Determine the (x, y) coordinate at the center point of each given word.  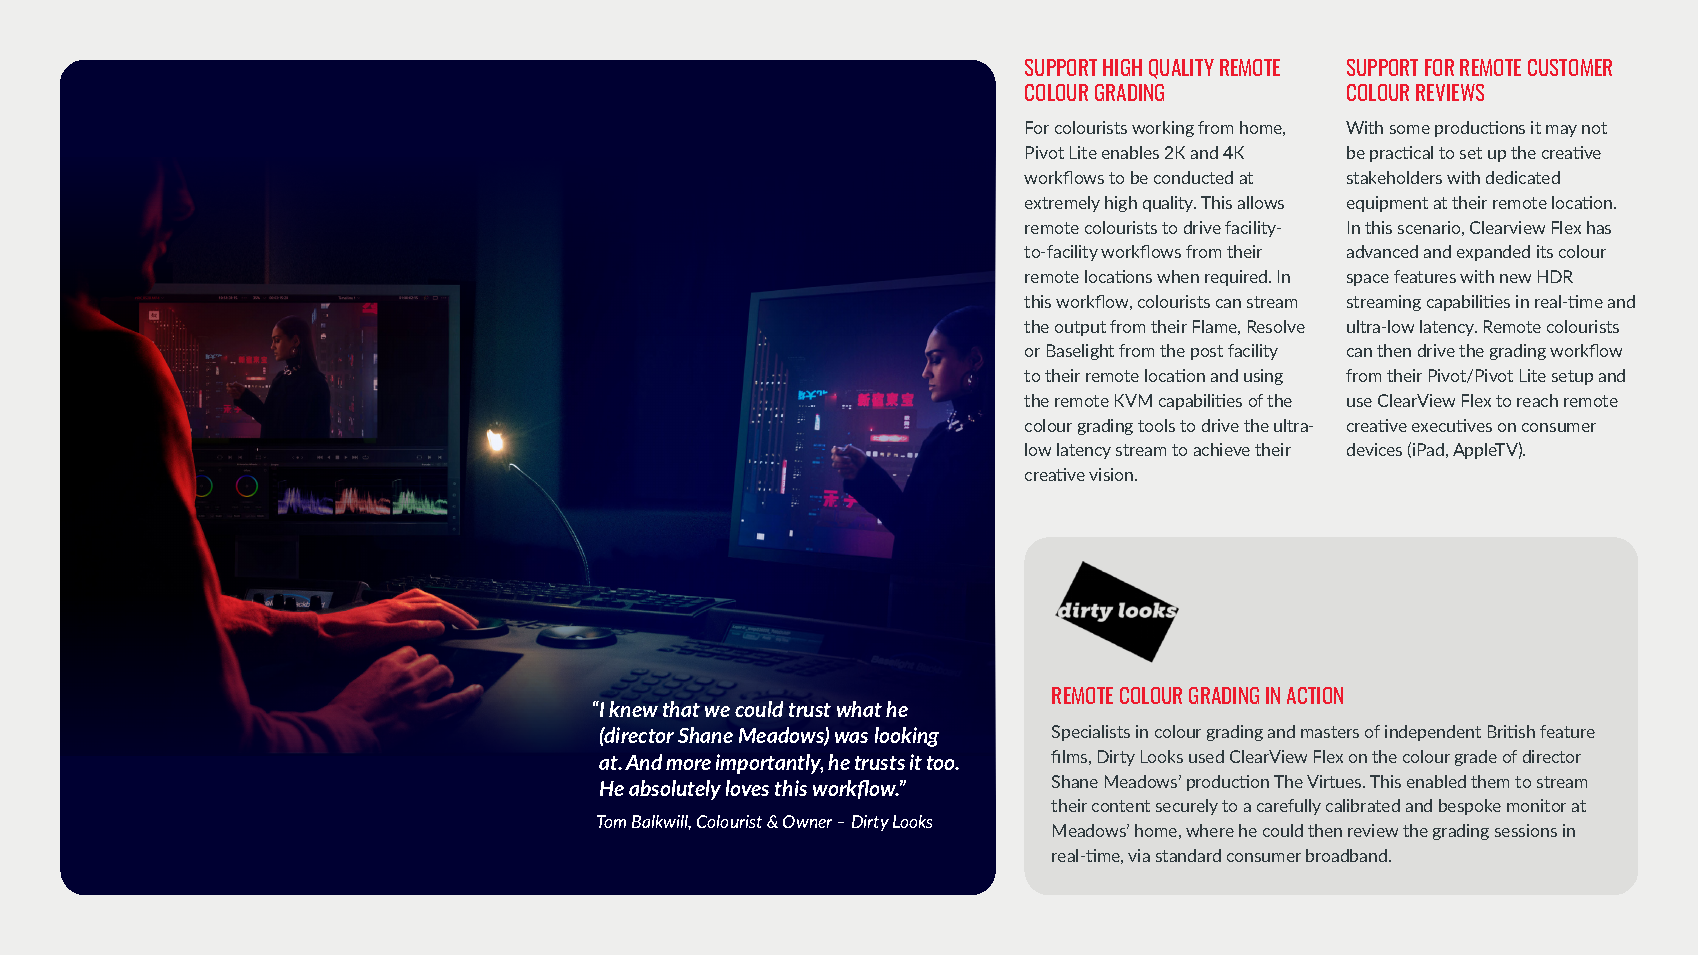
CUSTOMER (1570, 67)
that (681, 709)
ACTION (1315, 695)
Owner (807, 821)
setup (1572, 377)
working (1163, 129)
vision (1112, 474)
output (1080, 328)
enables (1130, 152)
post (1207, 352)
